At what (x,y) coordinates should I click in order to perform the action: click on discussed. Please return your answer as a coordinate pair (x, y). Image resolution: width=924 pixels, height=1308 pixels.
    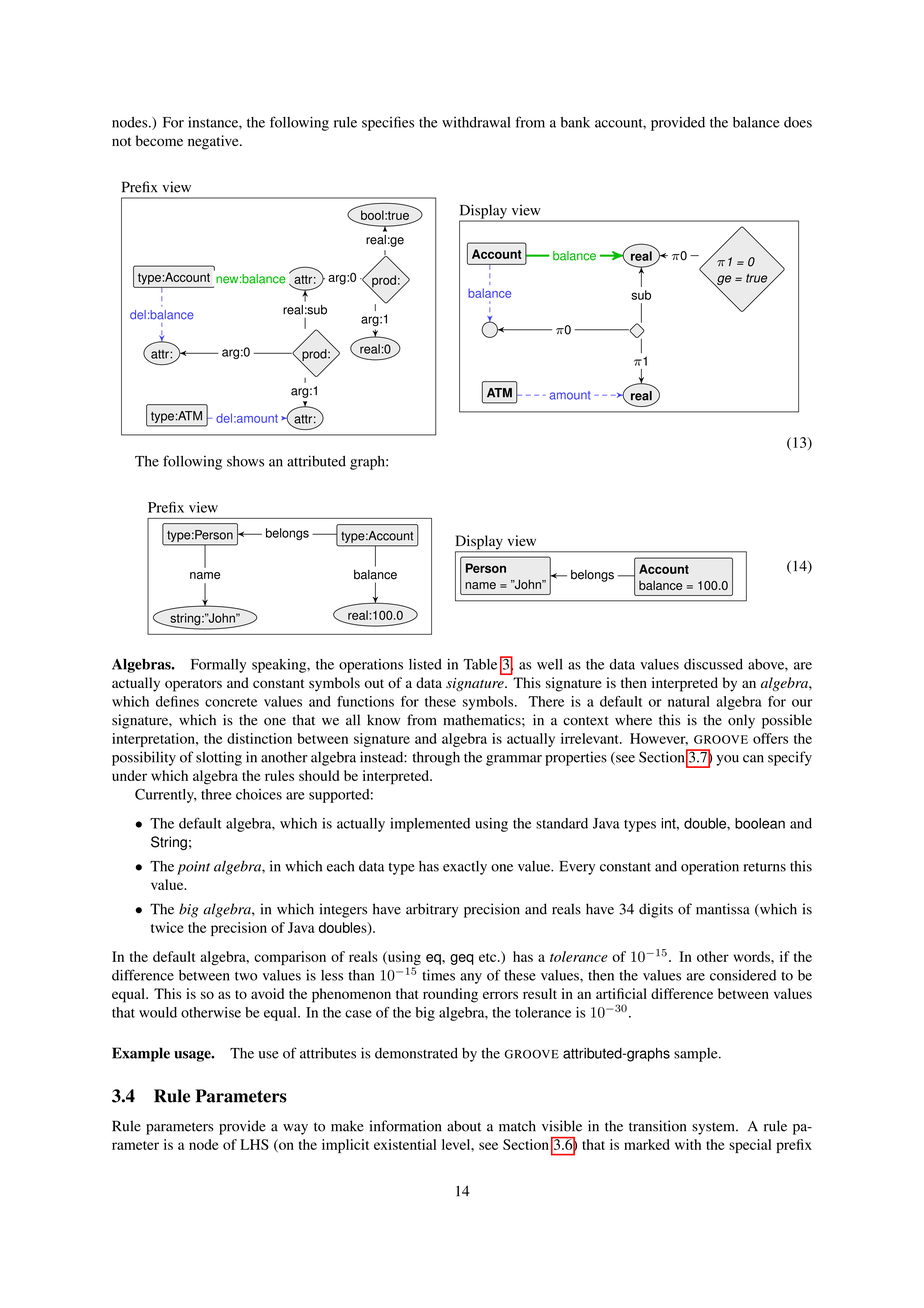
    Looking at the image, I should click on (713, 664).
